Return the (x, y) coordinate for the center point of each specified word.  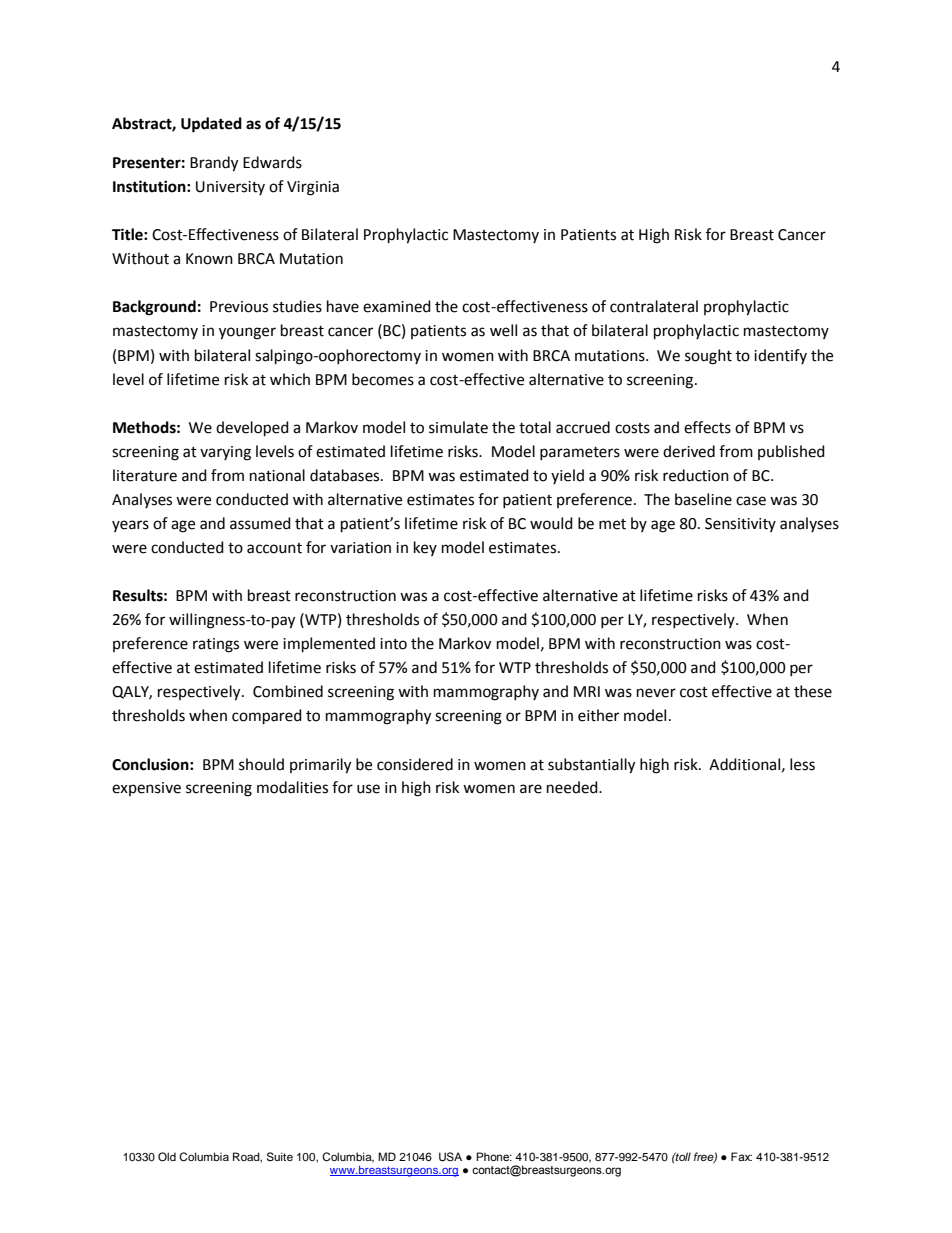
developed (252, 429)
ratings (216, 645)
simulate (458, 427)
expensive (146, 789)
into (393, 644)
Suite (280, 1157)
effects (707, 427)
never (656, 693)
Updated (211, 125)
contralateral (654, 306)
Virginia (313, 188)
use (368, 789)
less (802, 764)
